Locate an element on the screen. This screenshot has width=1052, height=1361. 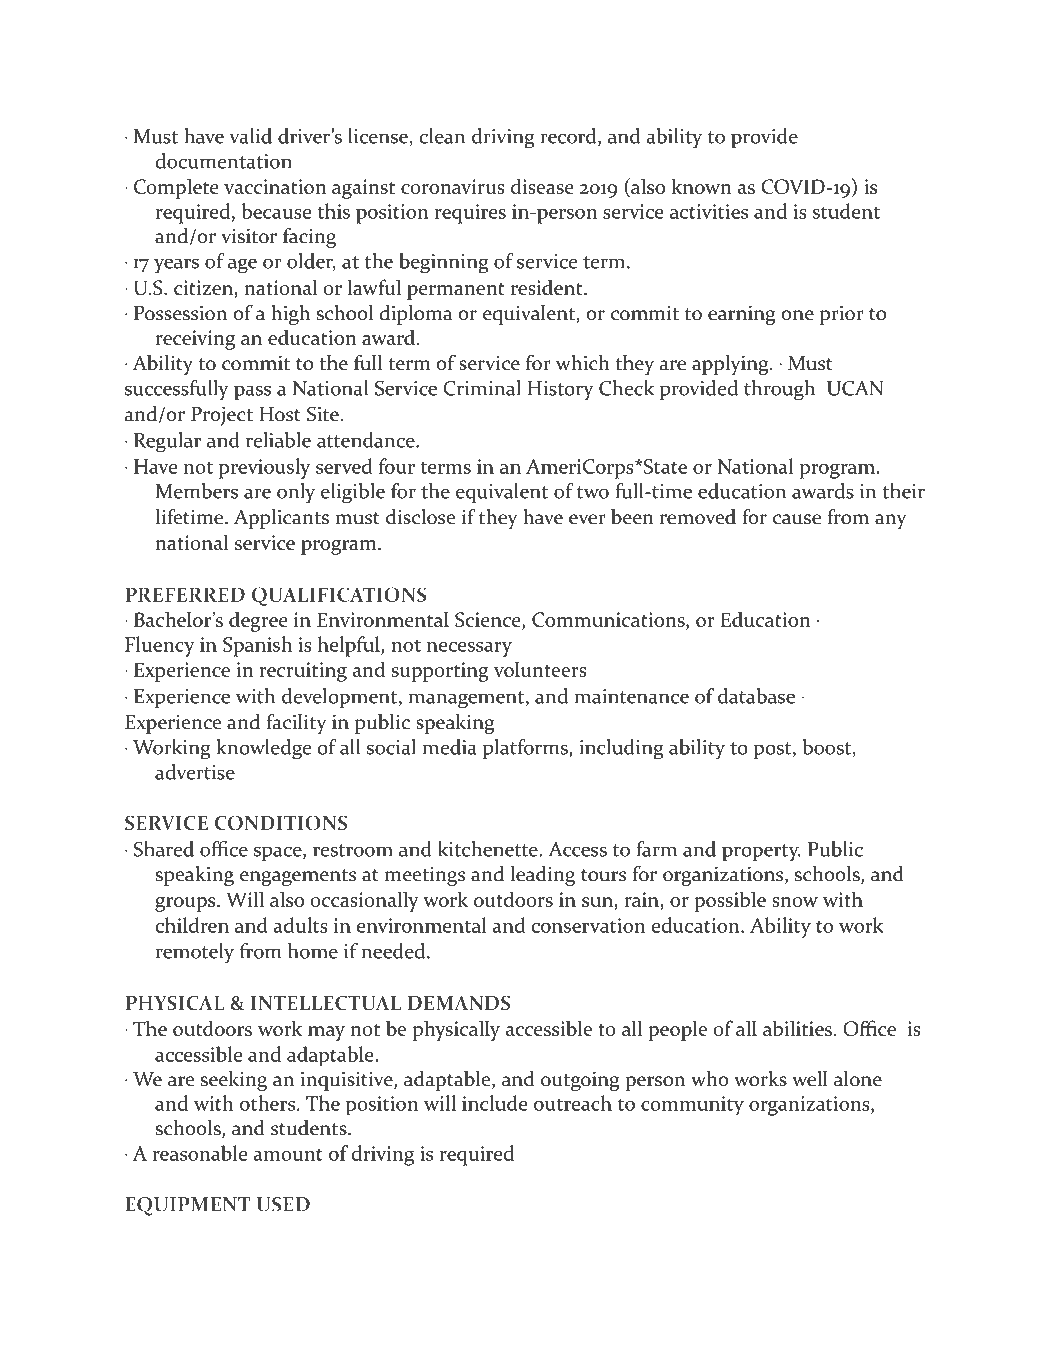
include is located at coordinates (495, 1103).
